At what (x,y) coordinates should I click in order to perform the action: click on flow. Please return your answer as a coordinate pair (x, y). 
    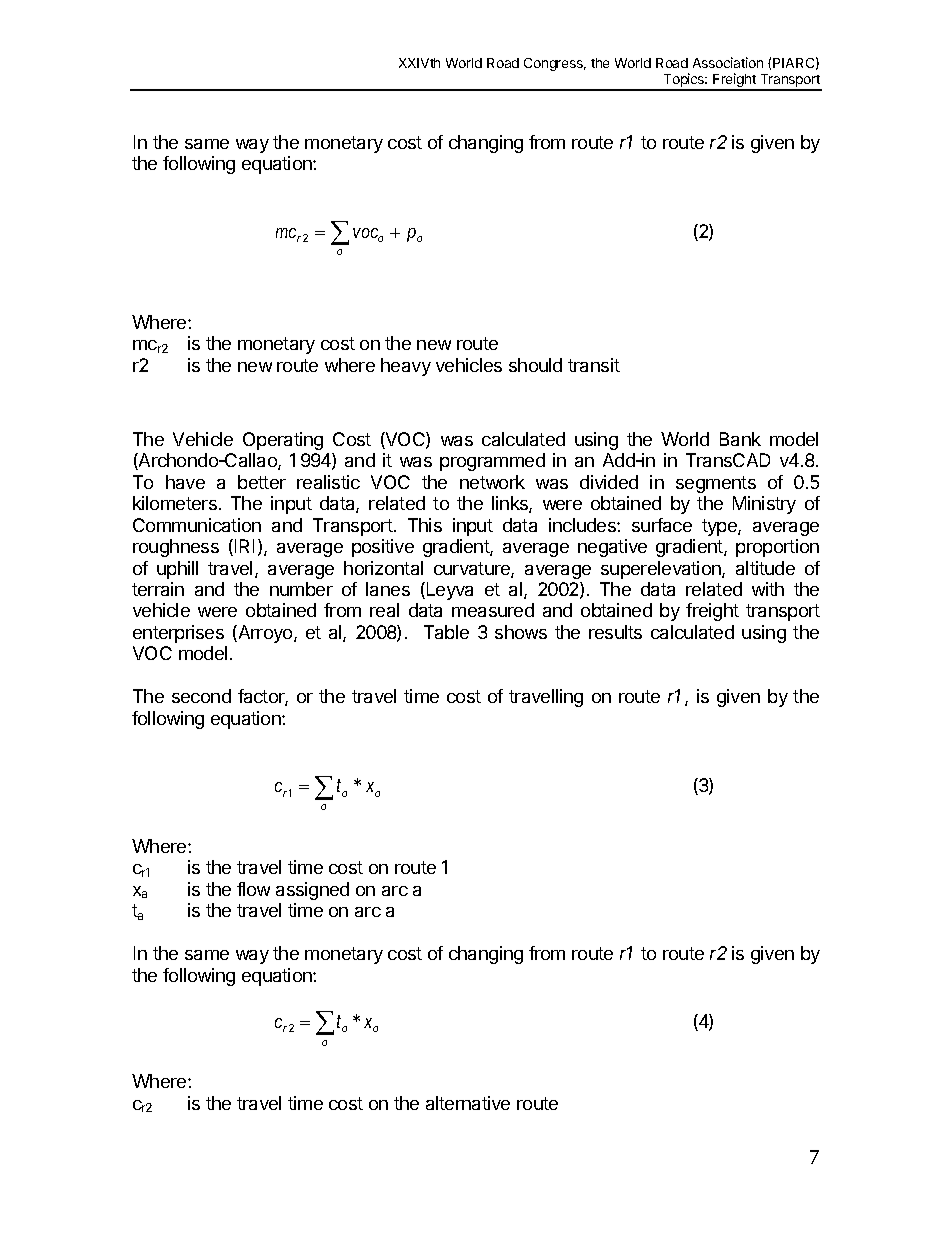
    Looking at the image, I should click on (253, 889).
